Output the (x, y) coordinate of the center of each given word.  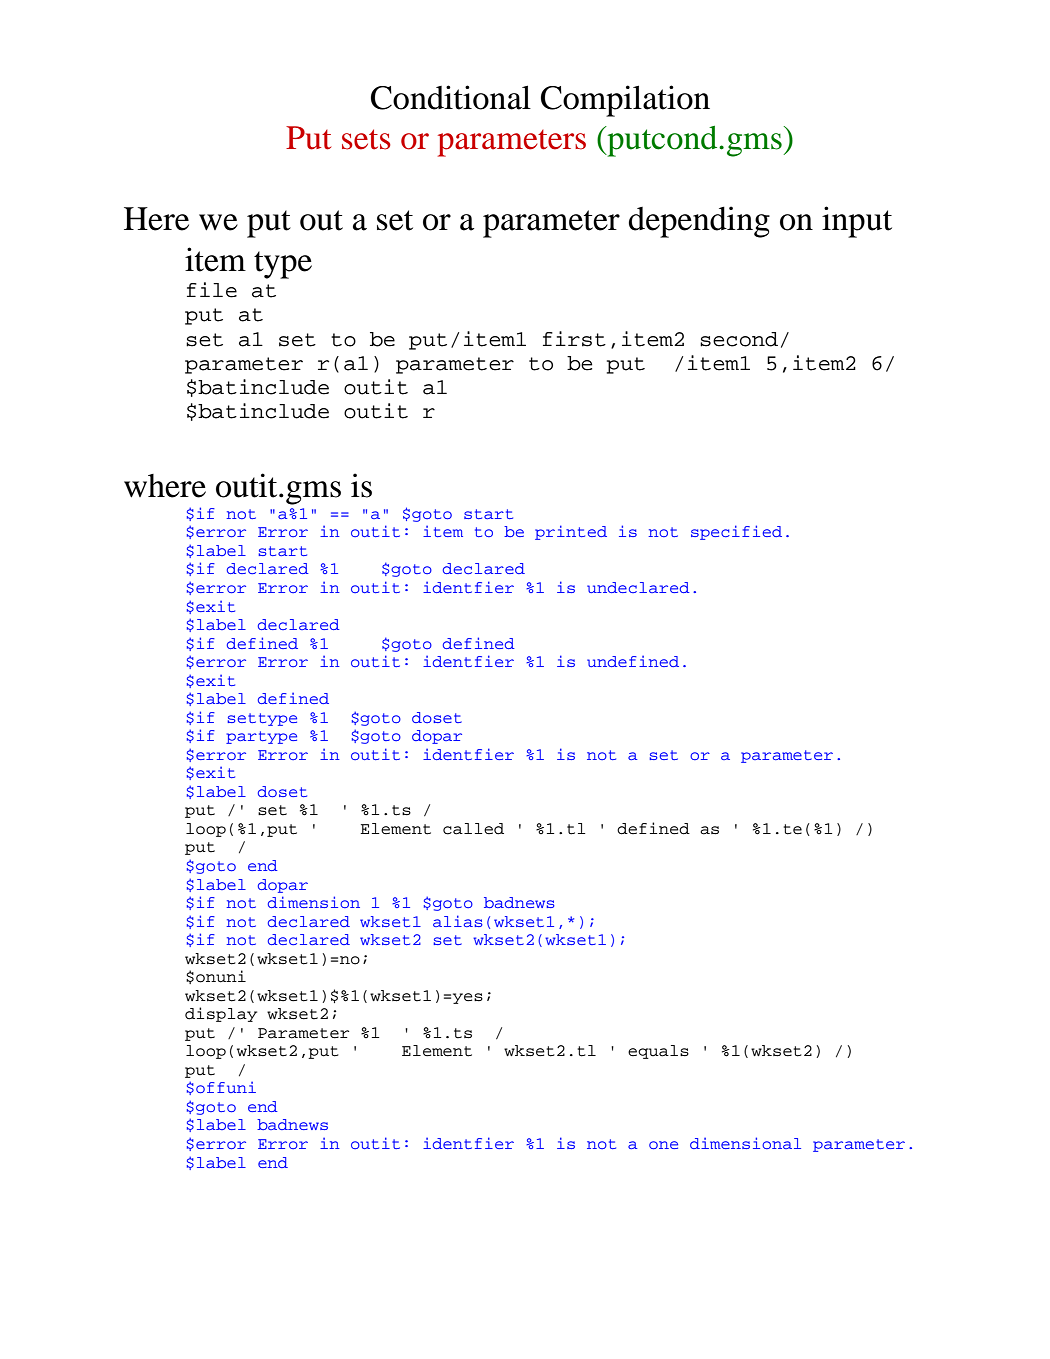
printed (571, 532)
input (857, 222)
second (739, 339)
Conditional (451, 97)
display (221, 1014)
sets (366, 139)
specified (736, 532)
